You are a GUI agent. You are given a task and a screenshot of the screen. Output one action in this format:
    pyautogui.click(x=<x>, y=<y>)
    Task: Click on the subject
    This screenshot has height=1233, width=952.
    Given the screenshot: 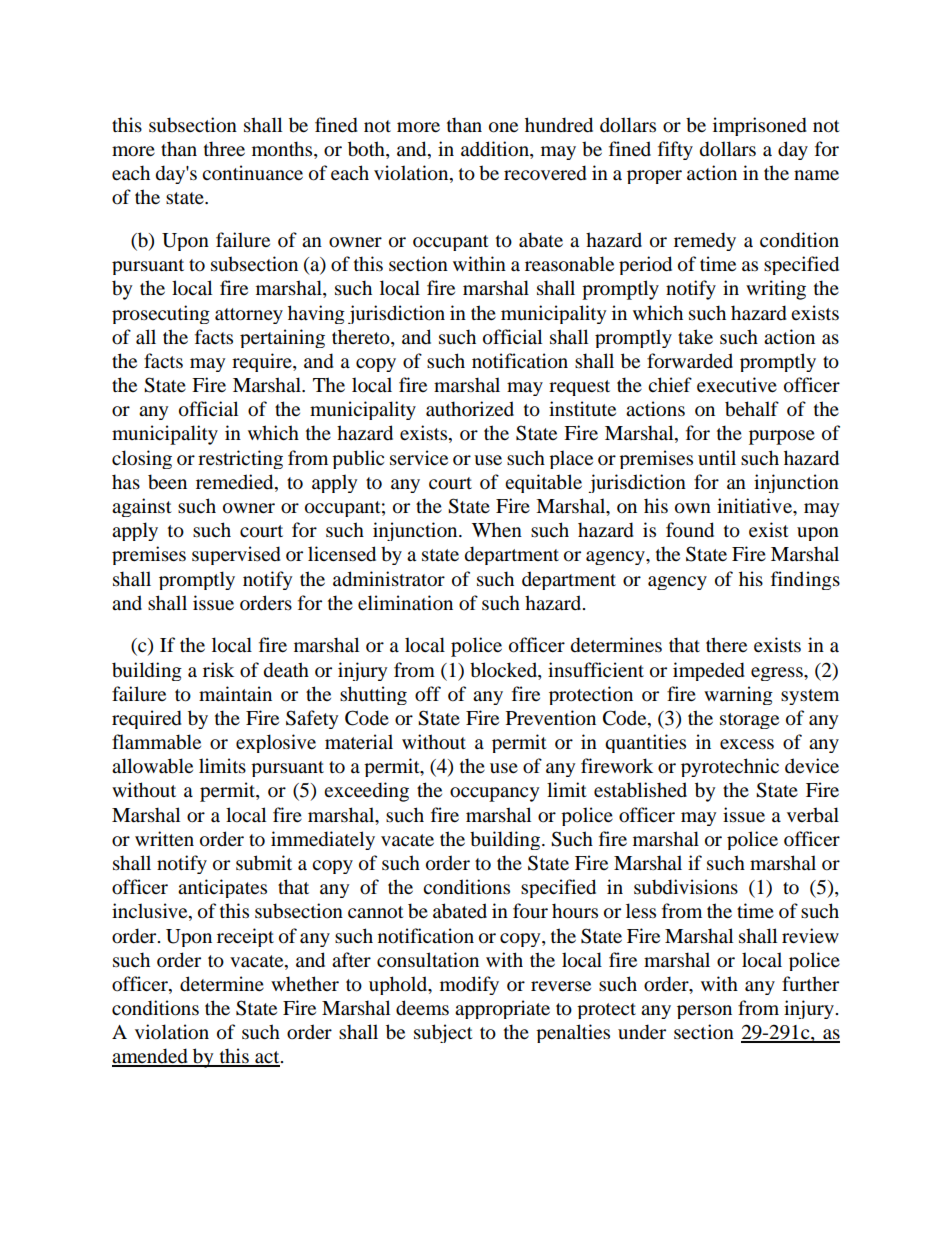 What is the action you would take?
    pyautogui.click(x=443, y=1033)
